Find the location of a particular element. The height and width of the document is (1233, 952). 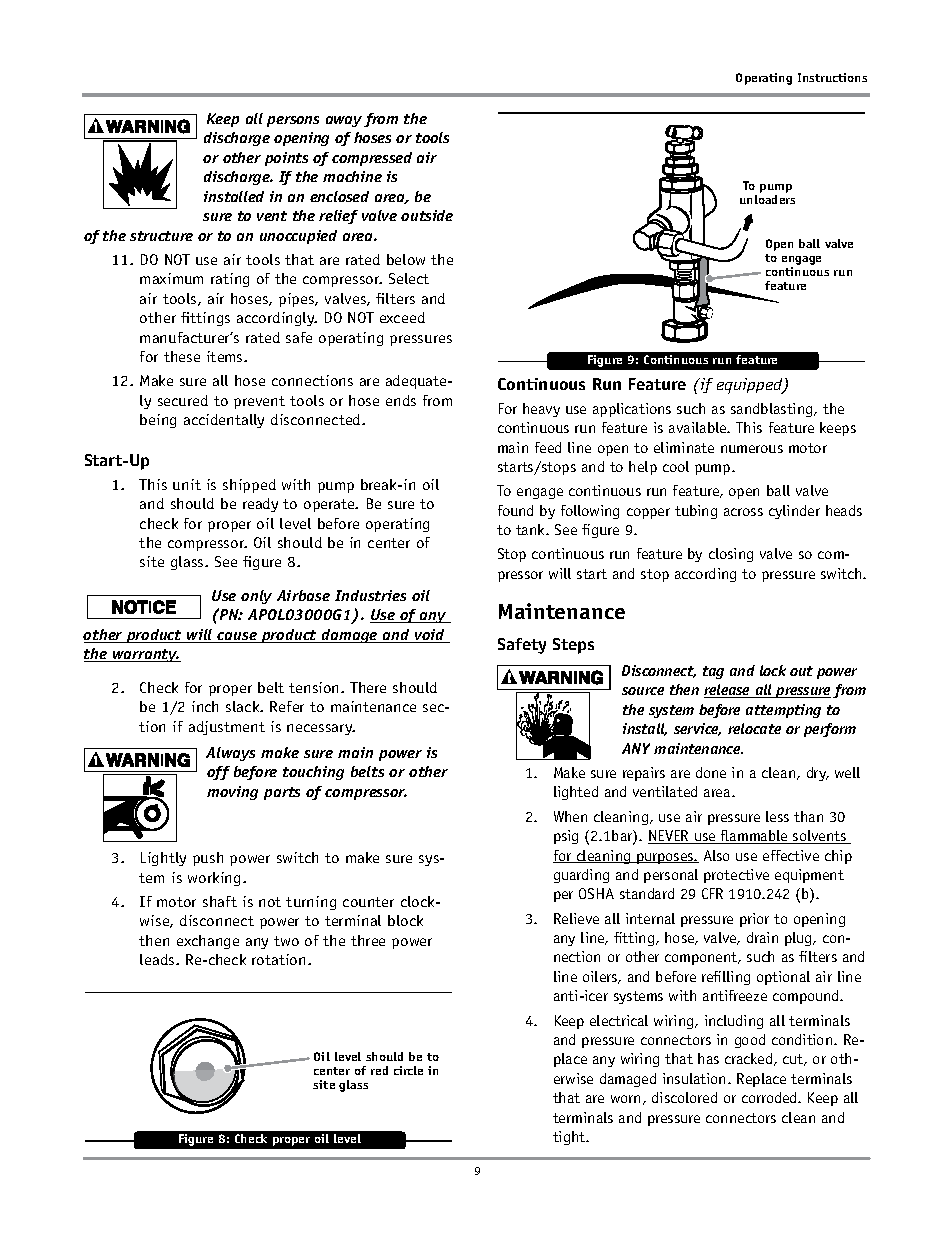

relocate is located at coordinates (754, 728).
